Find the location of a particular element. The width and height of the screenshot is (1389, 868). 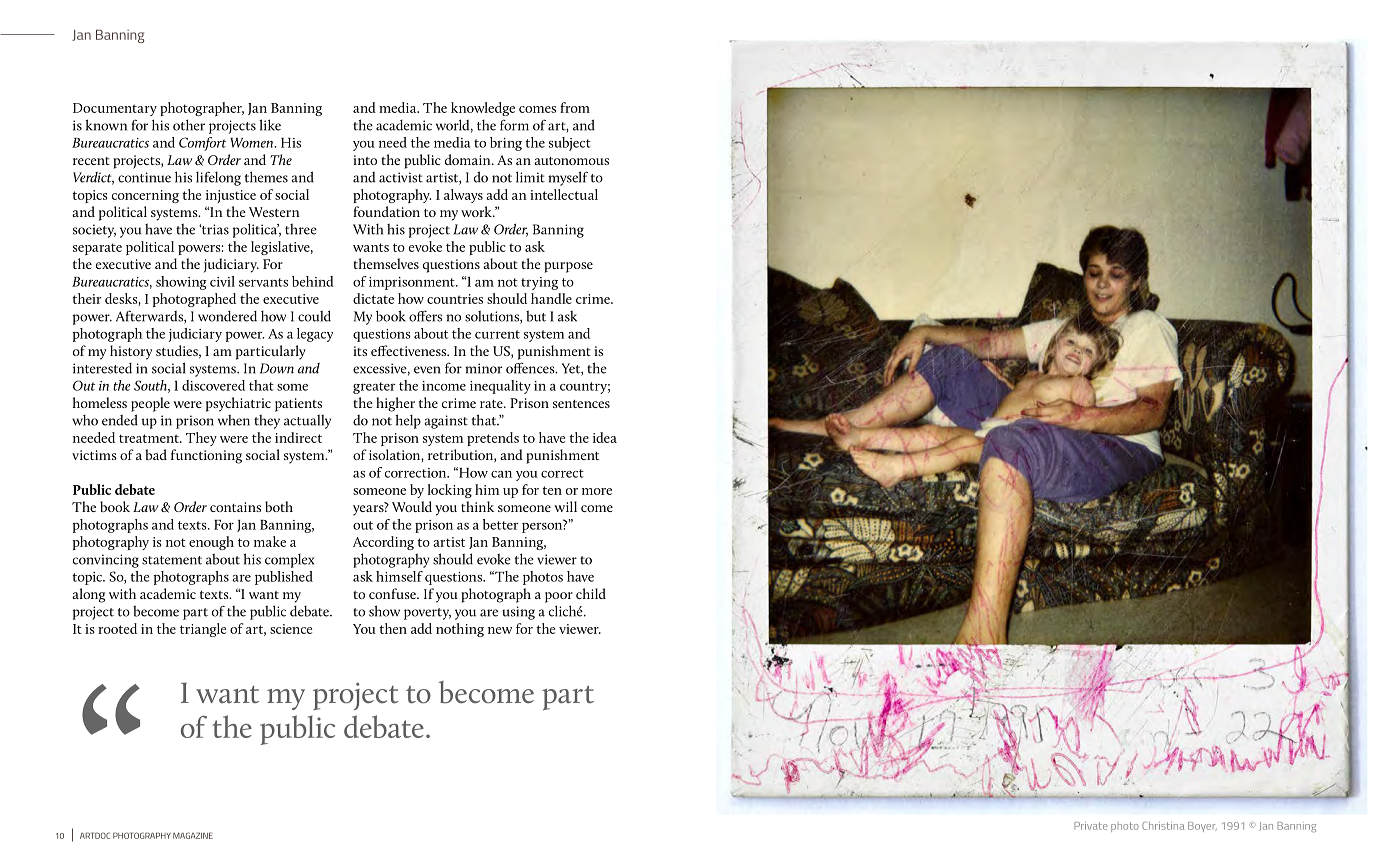

other is located at coordinates (189, 125).
